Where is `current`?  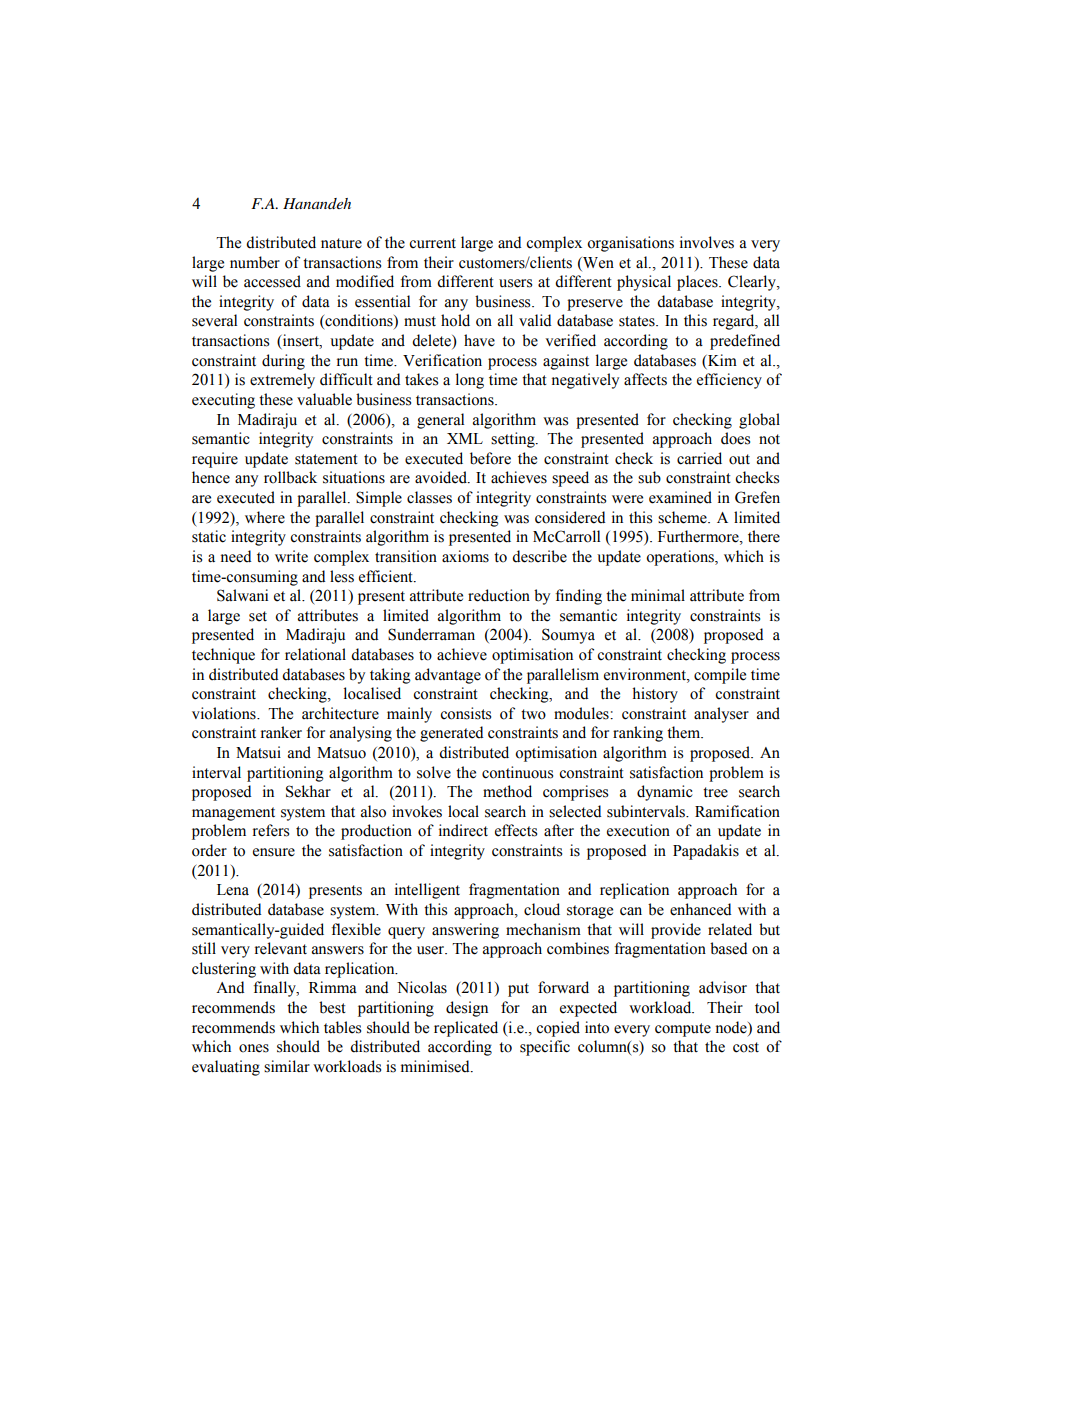
current is located at coordinates (432, 243).
